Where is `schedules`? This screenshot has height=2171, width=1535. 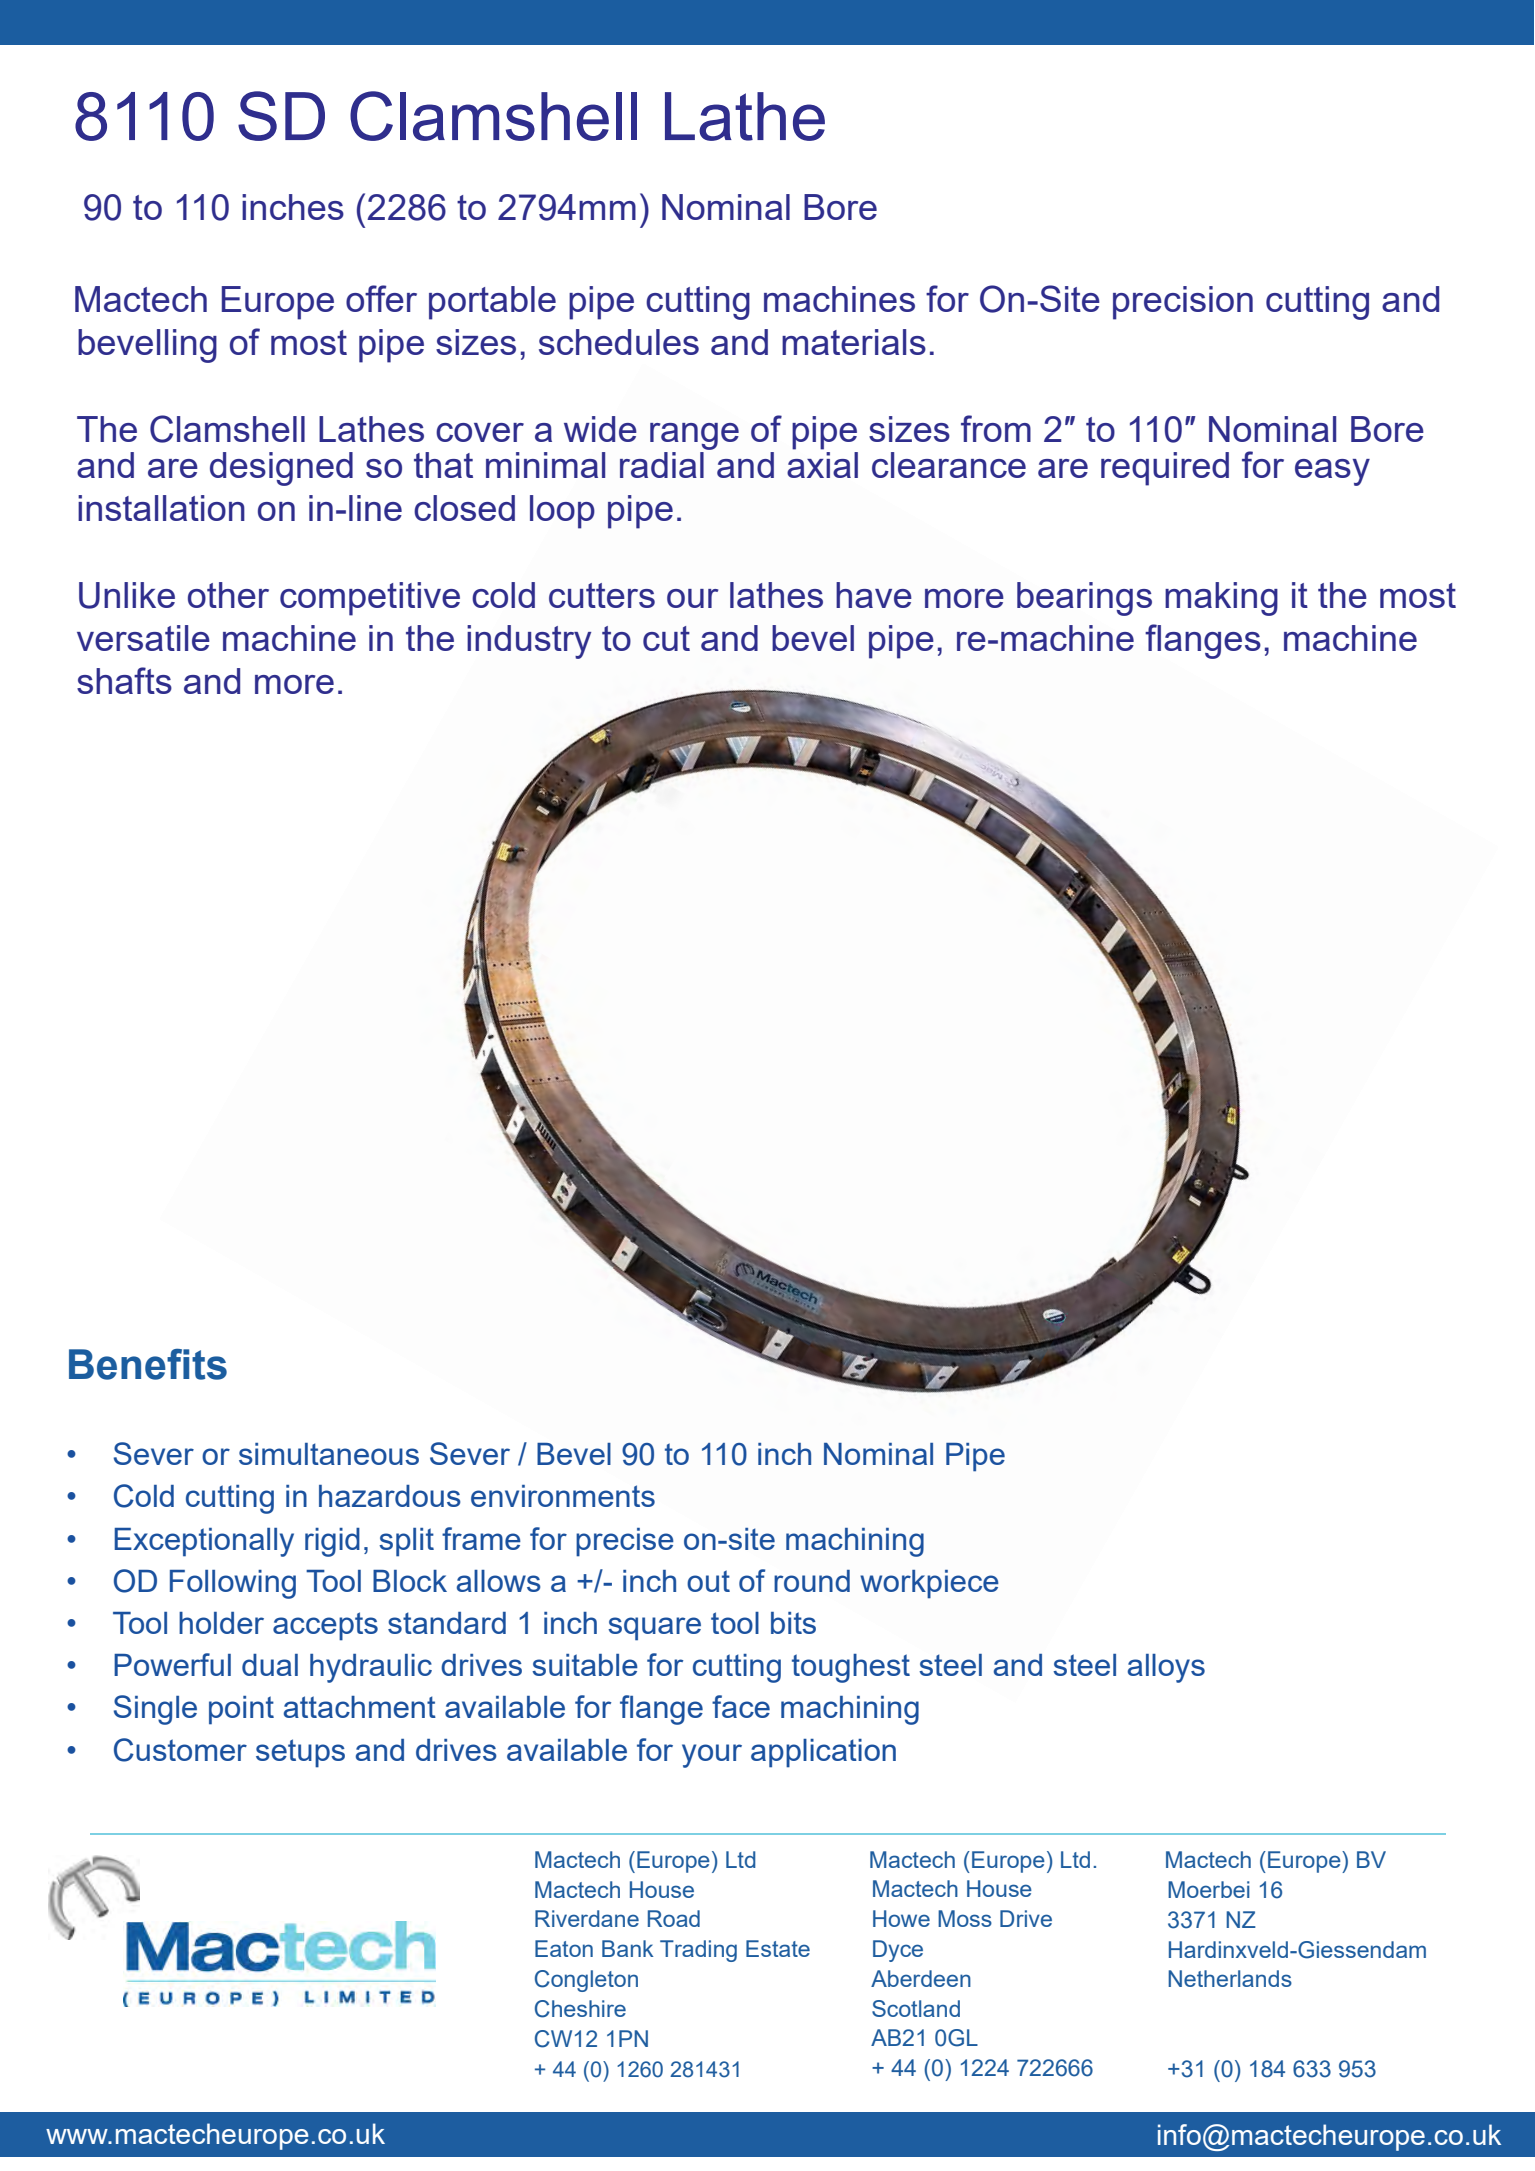 schedules is located at coordinates (619, 342).
